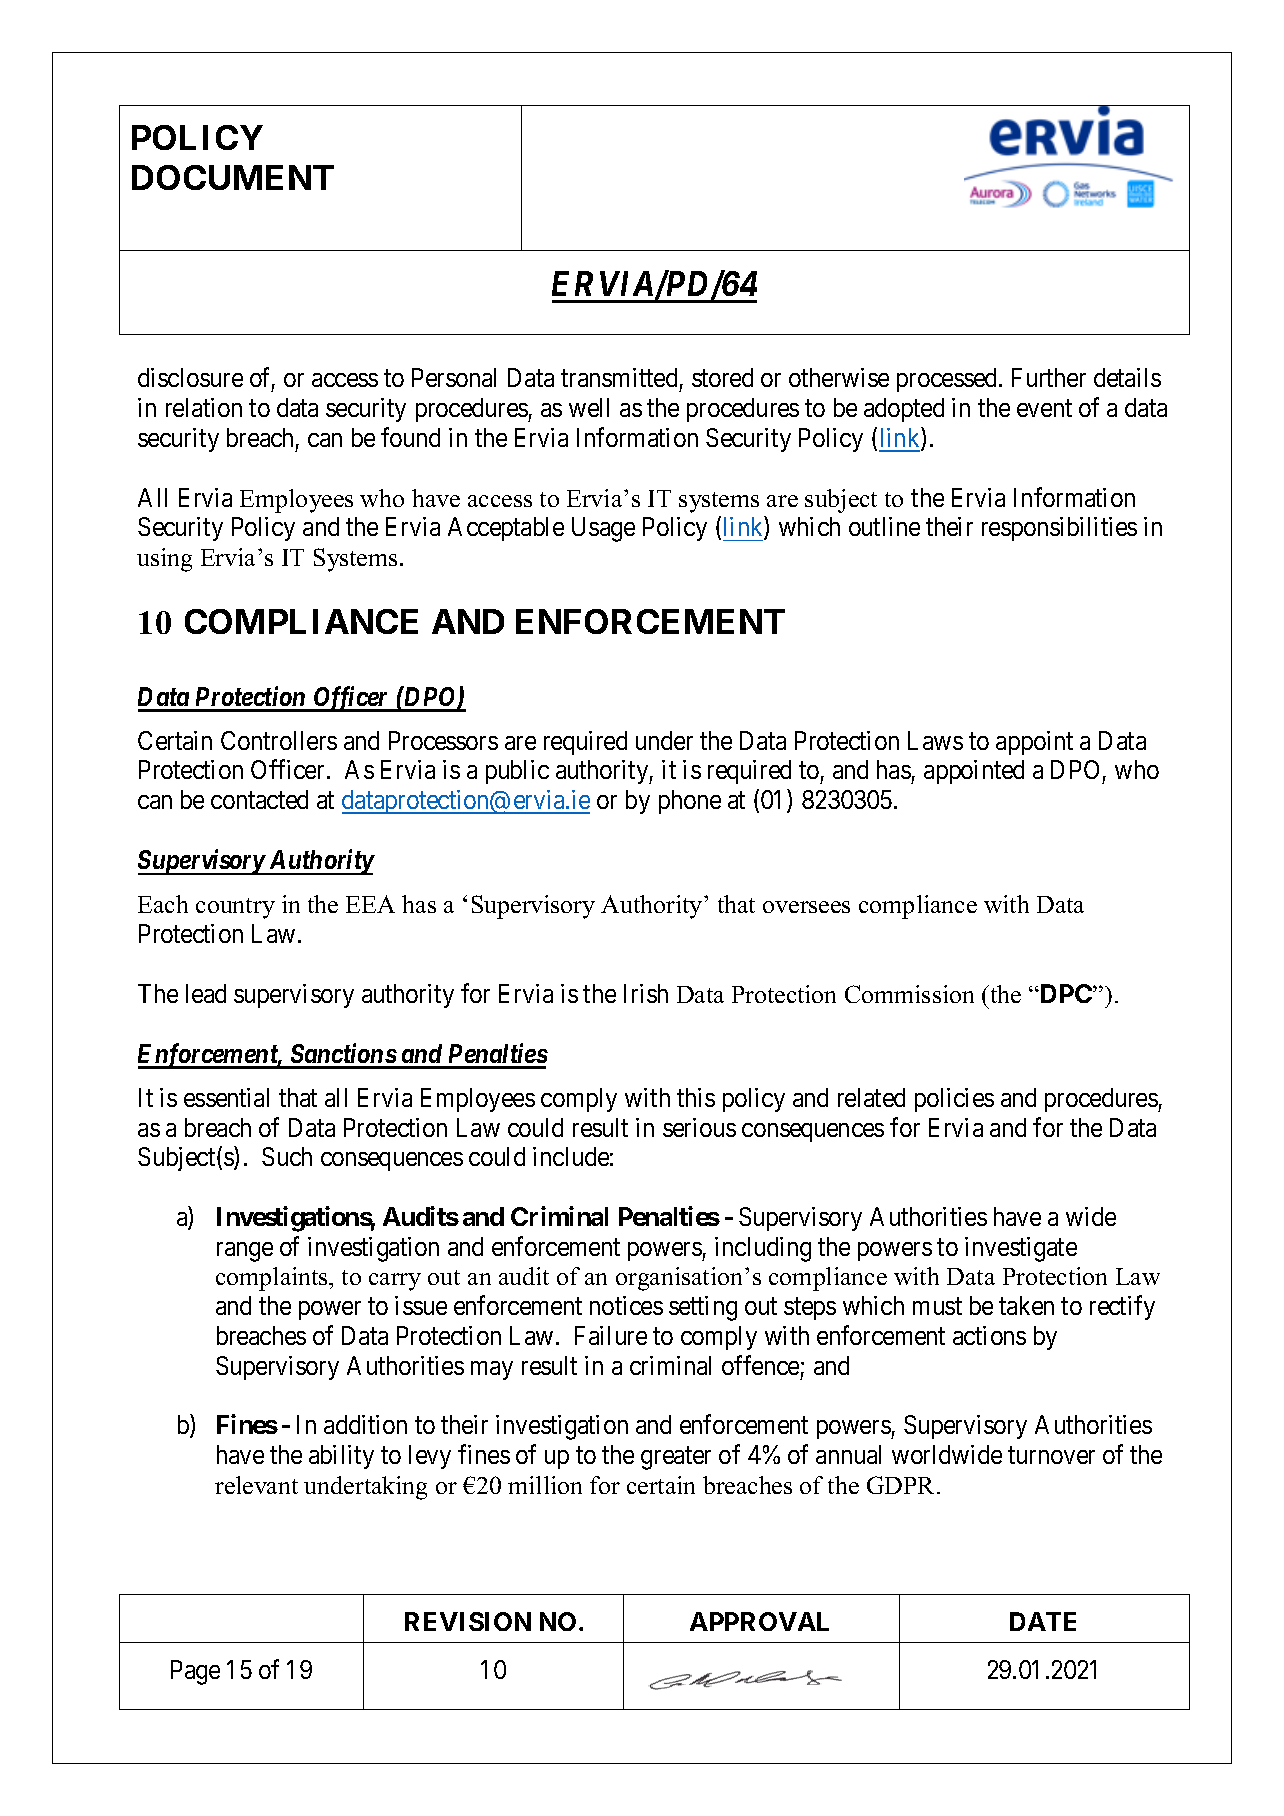 This screenshot has height=1816, width=1284. Describe the element at coordinates (287, 1156) in the screenshot. I see `Such` at that location.
